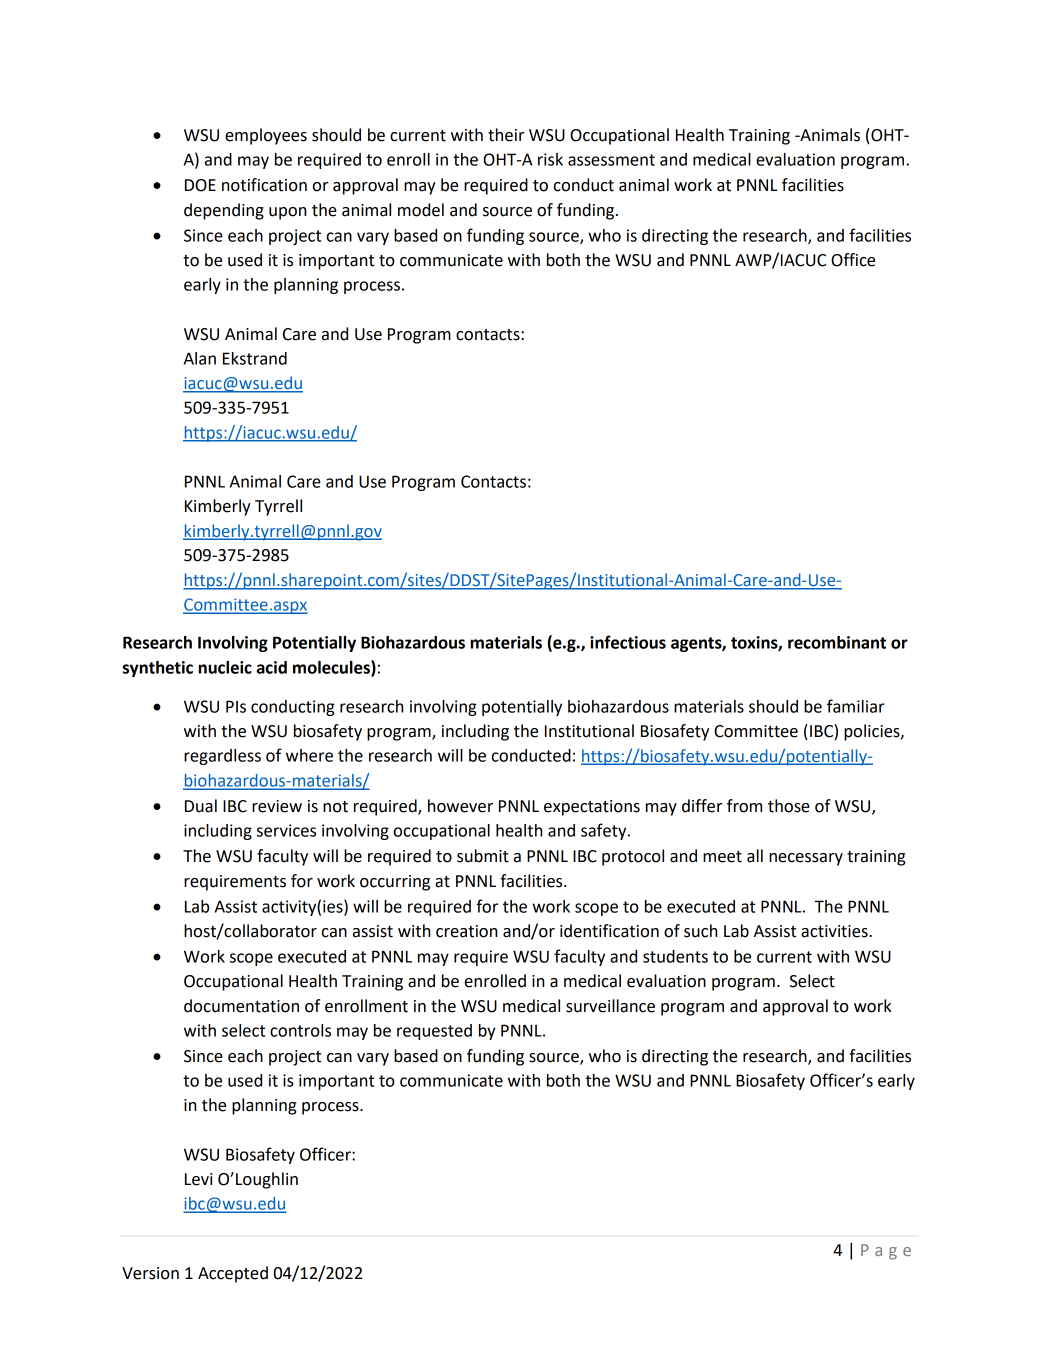 The image size is (1039, 1345). I want to click on Accepted, so click(233, 1274).
